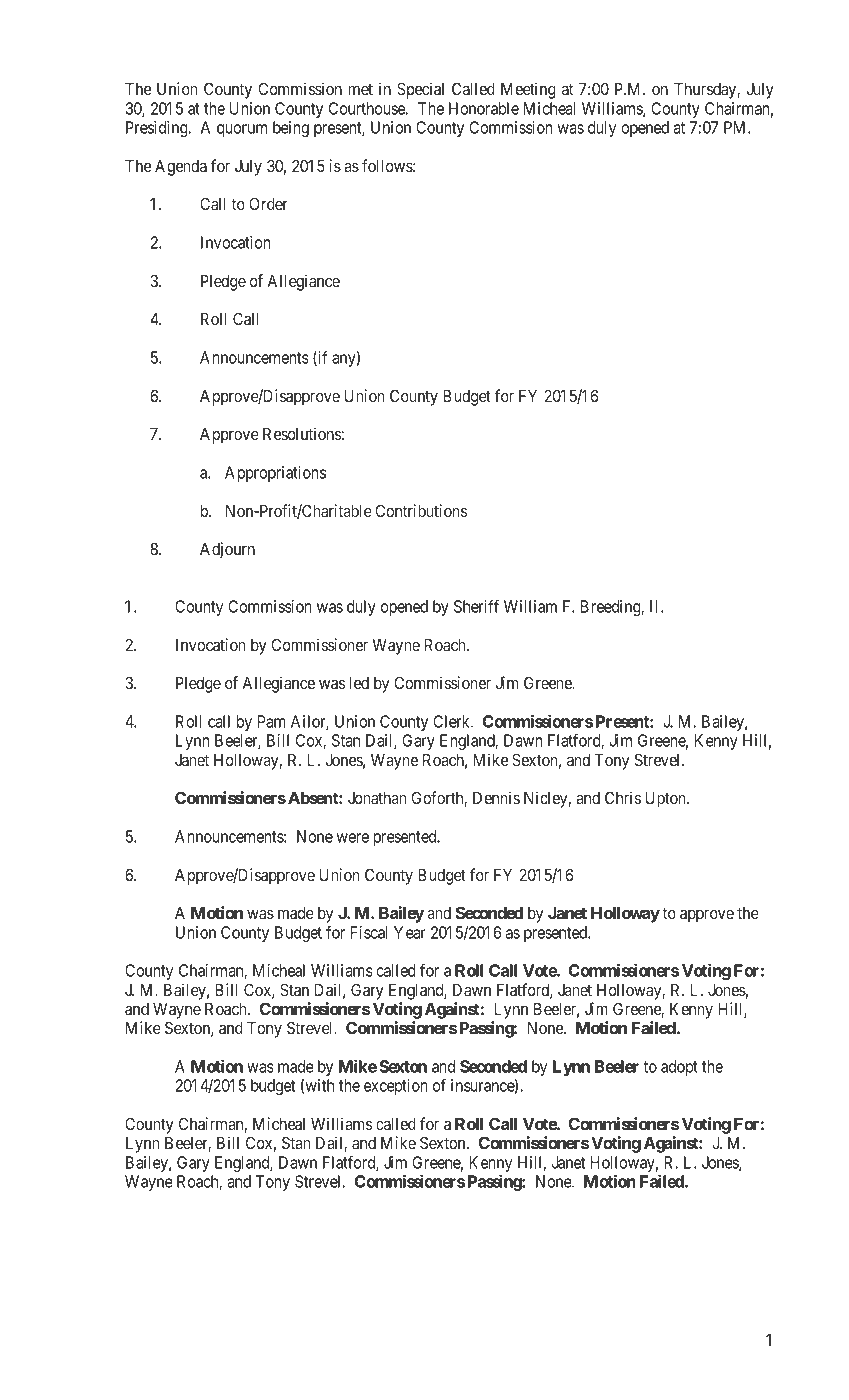  What do you see at coordinates (476, 606) in the screenshot?
I see `Sheriff` at bounding box center [476, 606].
